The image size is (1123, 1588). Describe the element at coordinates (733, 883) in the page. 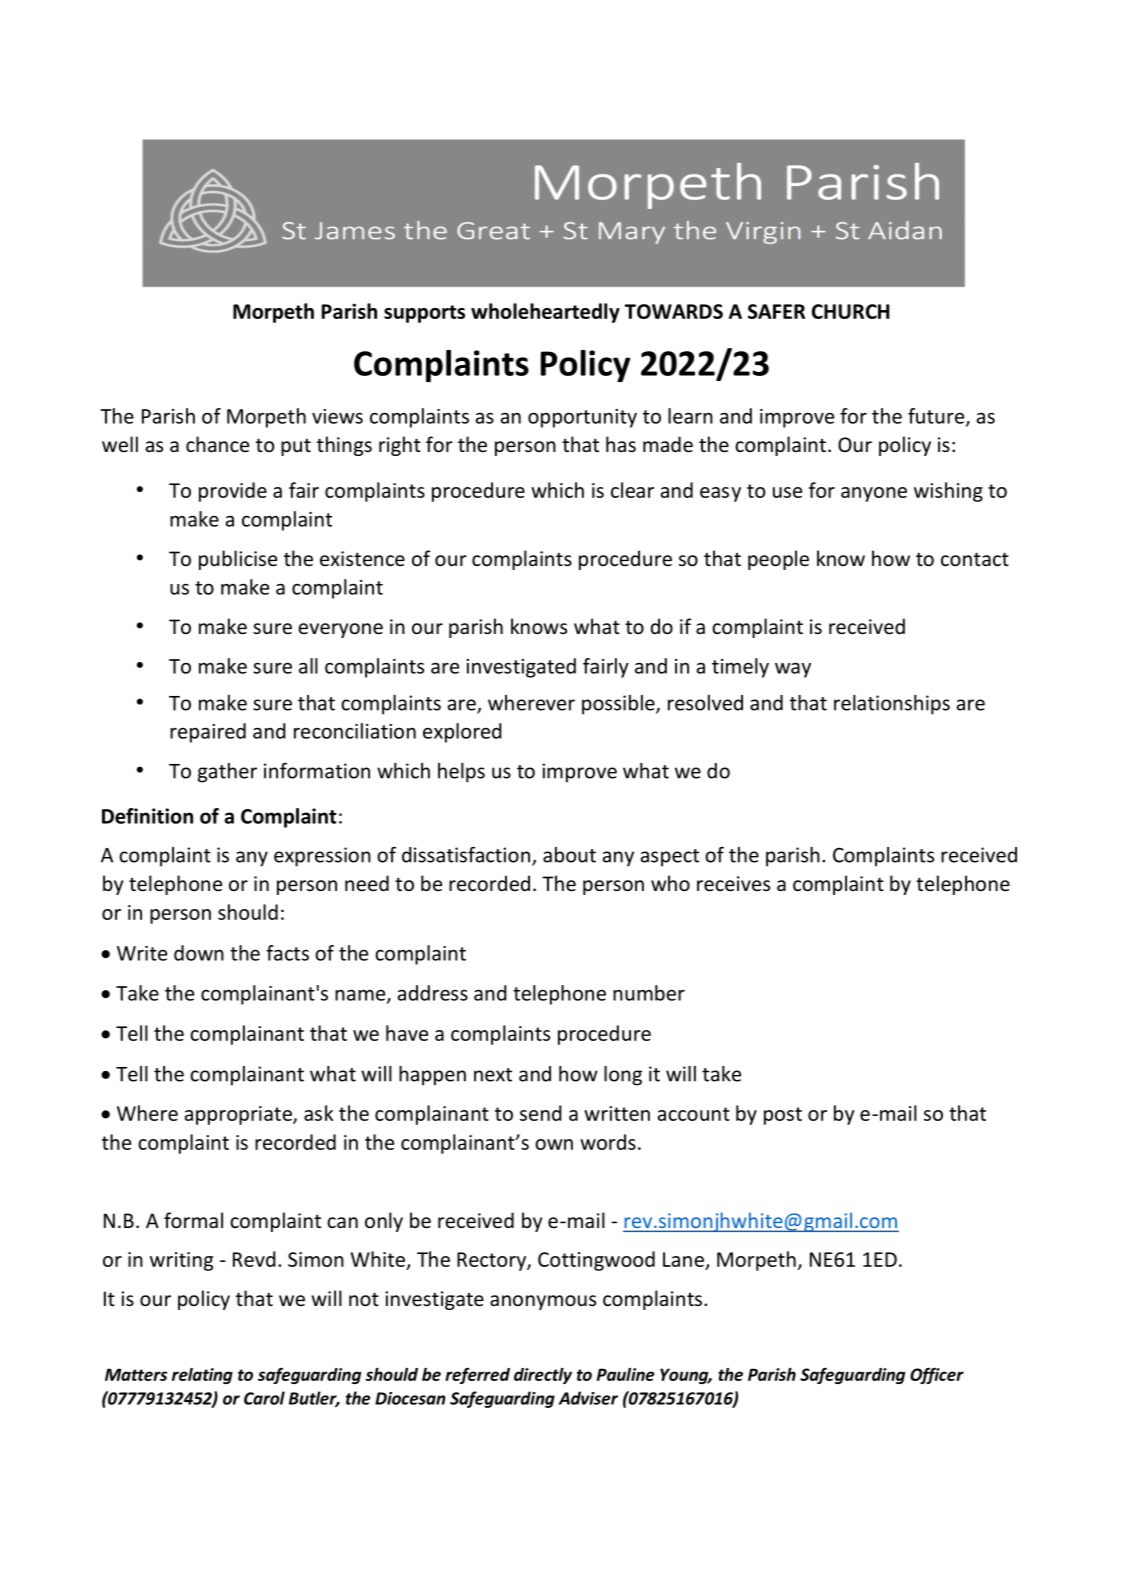

I see `receives` at that location.
